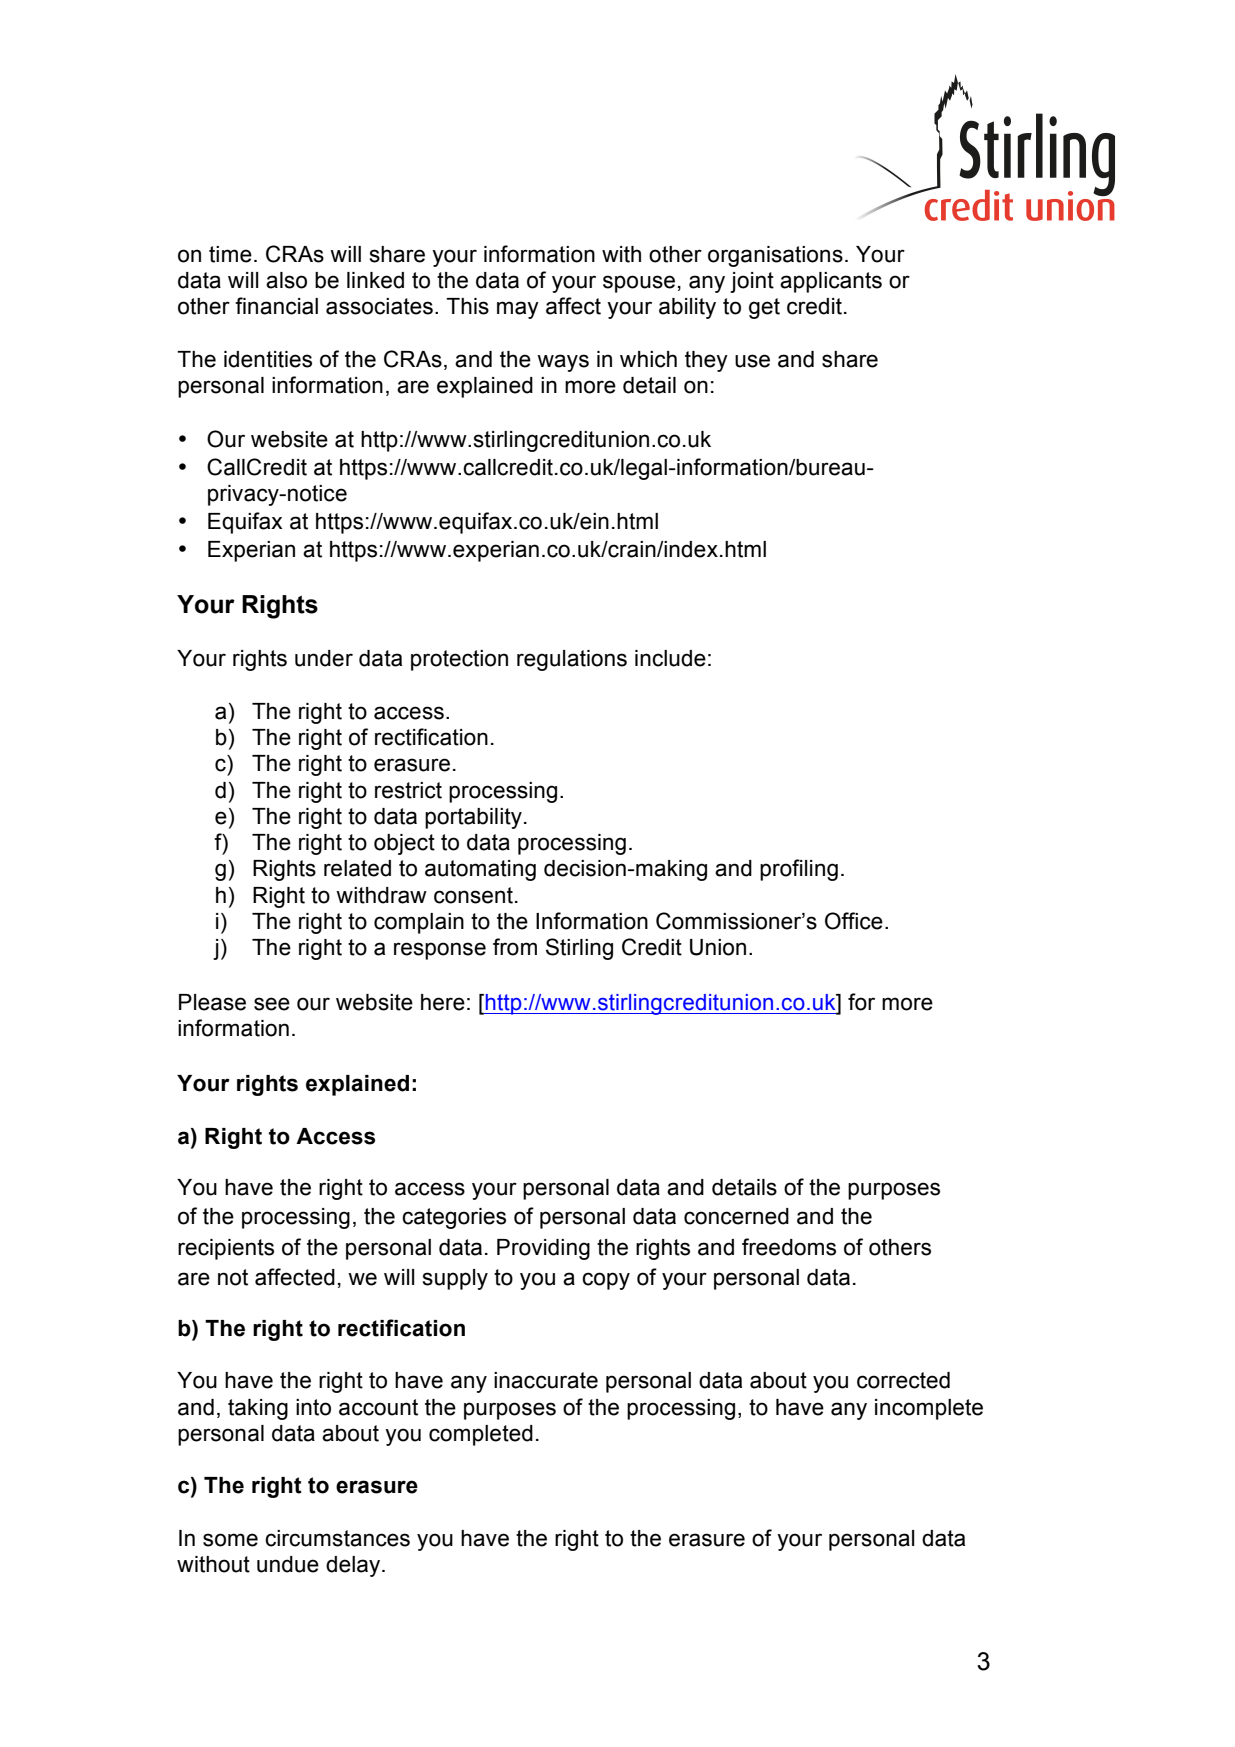  Describe the element at coordinates (831, 282) in the document. I see `applicants` at that location.
